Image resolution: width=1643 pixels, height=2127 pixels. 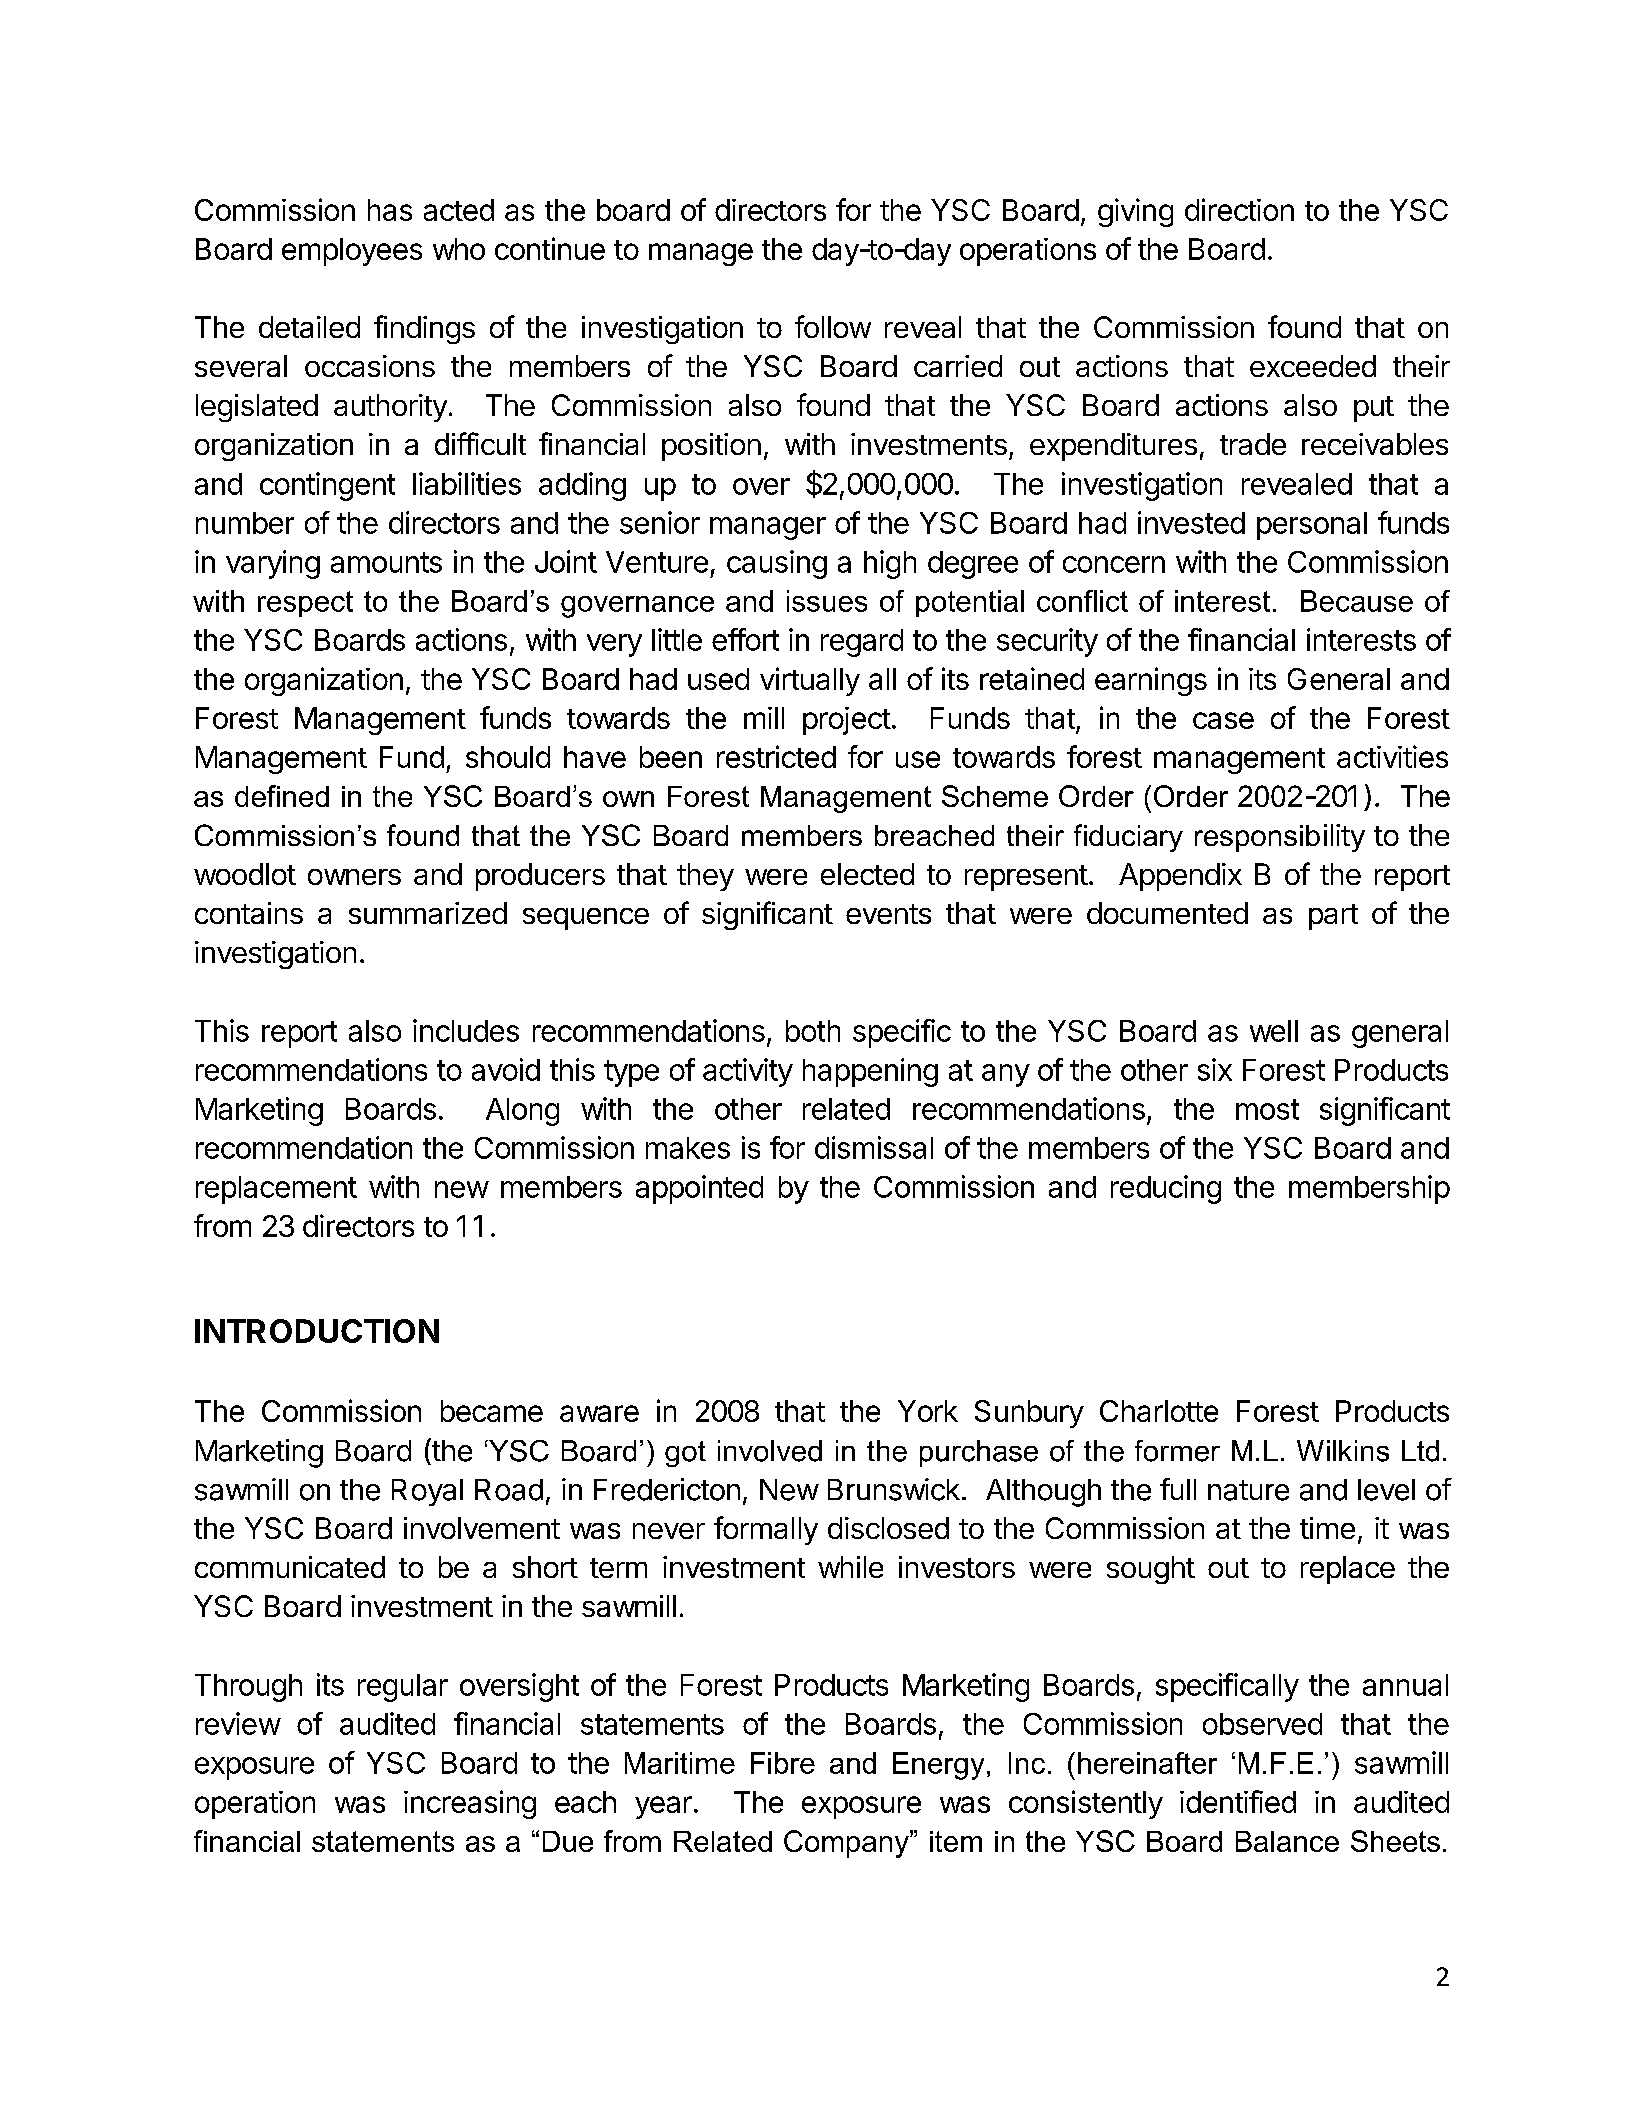 What do you see at coordinates (874, 1147) in the image?
I see `dismissal` at bounding box center [874, 1147].
